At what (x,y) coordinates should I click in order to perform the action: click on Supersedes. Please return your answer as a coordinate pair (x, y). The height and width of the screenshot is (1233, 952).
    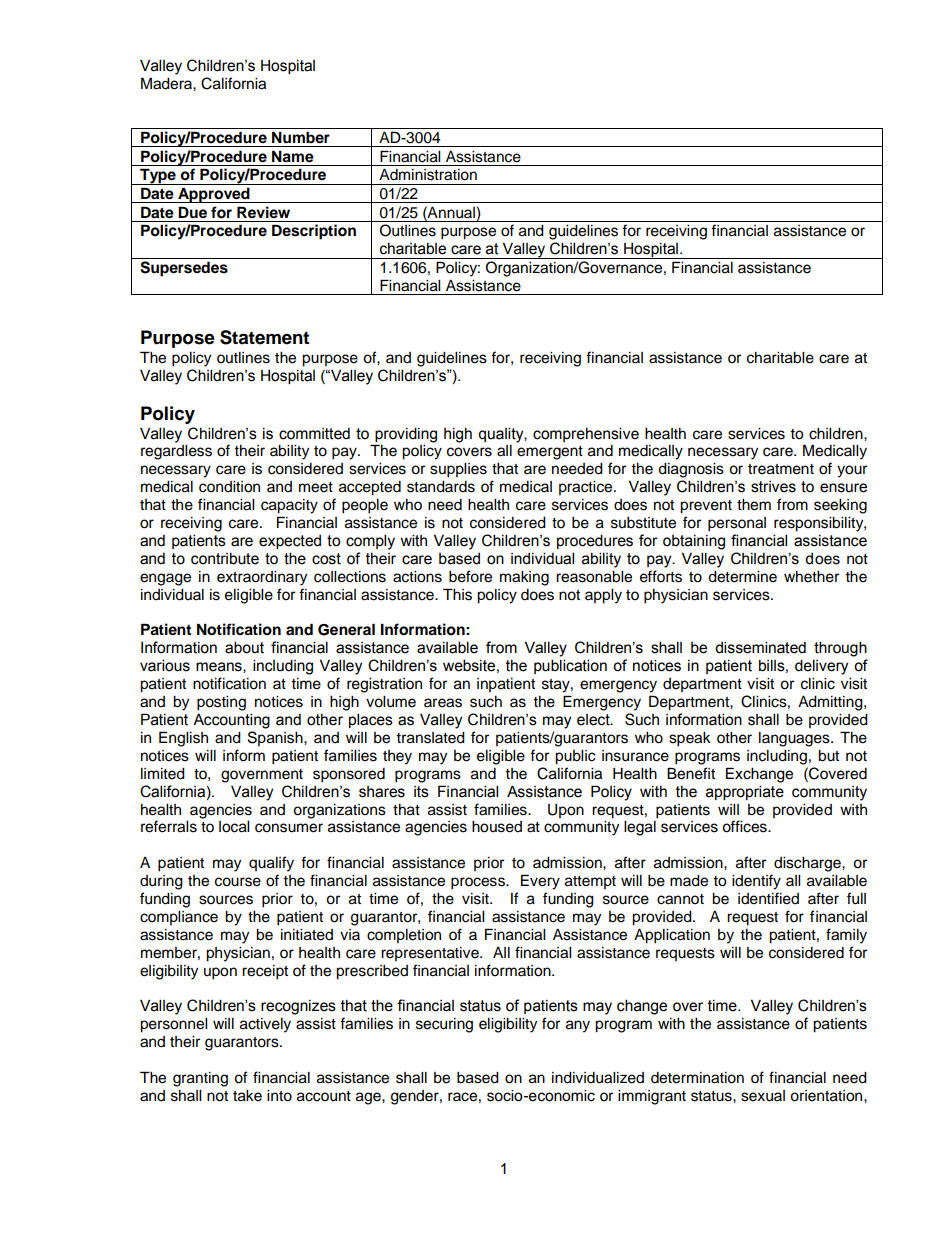
    Looking at the image, I should click on (184, 269).
